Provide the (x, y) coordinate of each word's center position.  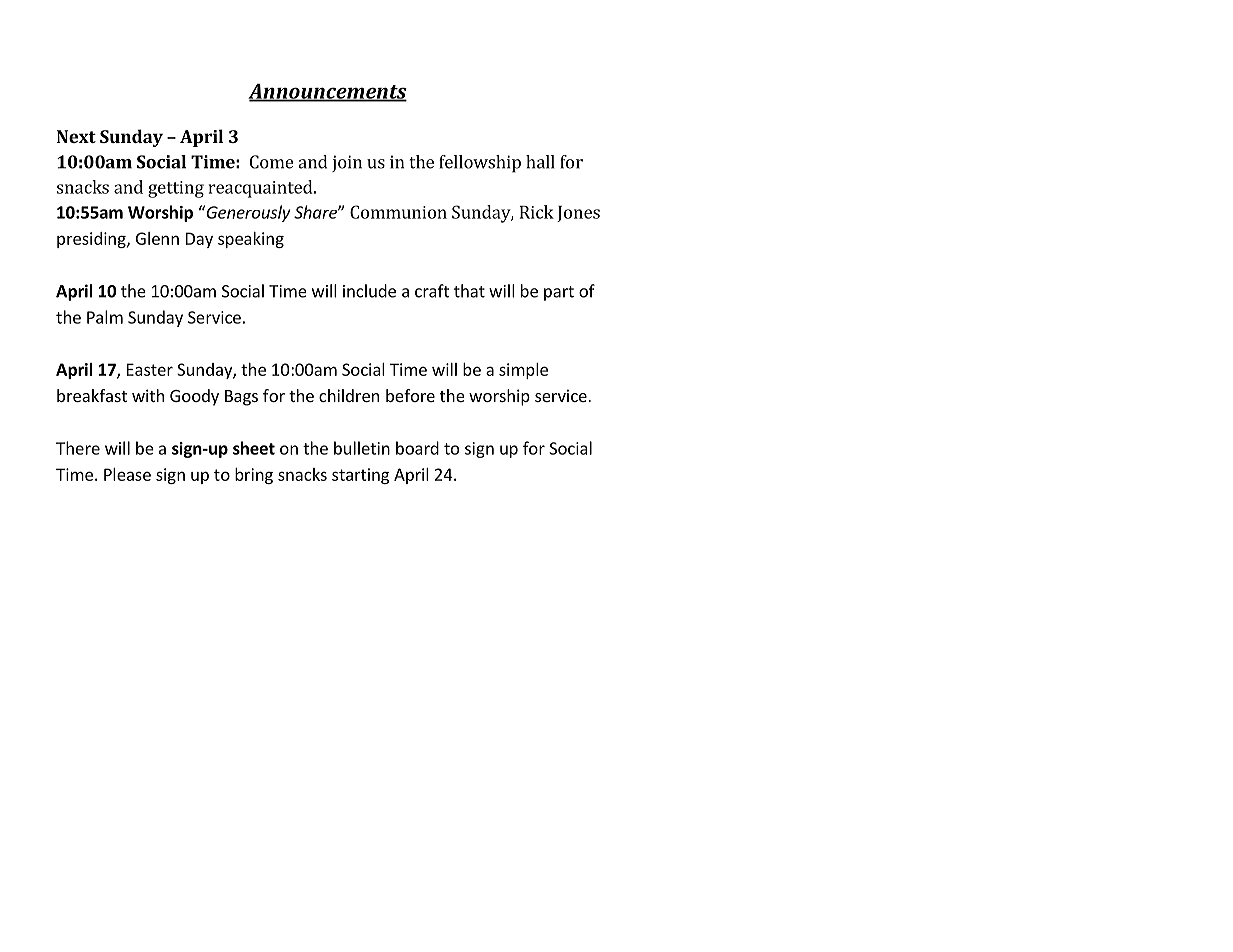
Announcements (327, 92)
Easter (150, 369)
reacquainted (262, 189)
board (417, 448)
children (349, 395)
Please (127, 474)
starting (360, 476)
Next (76, 136)
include (369, 291)
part (559, 293)
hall (540, 162)
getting (176, 189)
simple (523, 371)
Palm (105, 317)
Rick (537, 212)
